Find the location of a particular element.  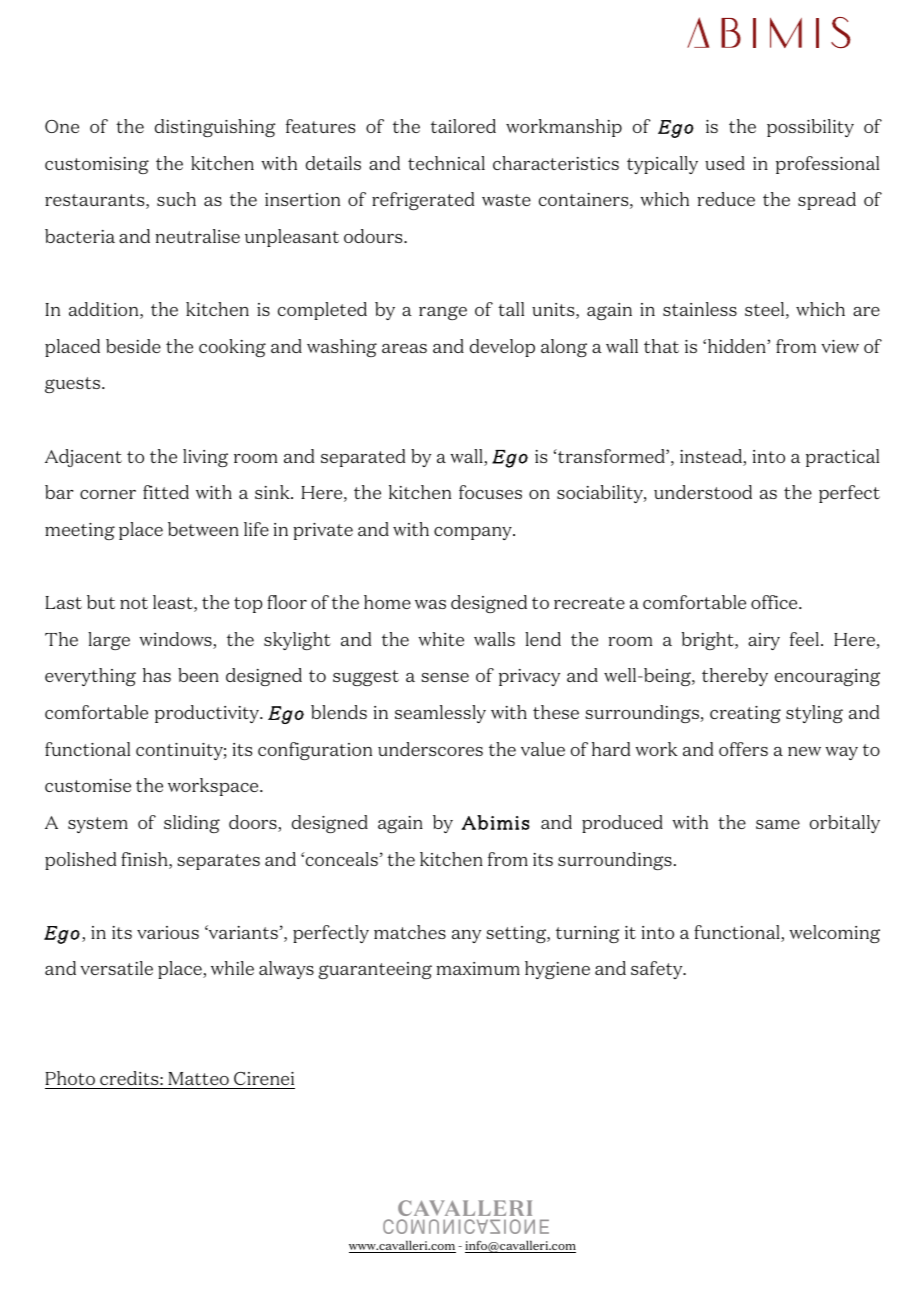

customising is located at coordinates (97, 165).
